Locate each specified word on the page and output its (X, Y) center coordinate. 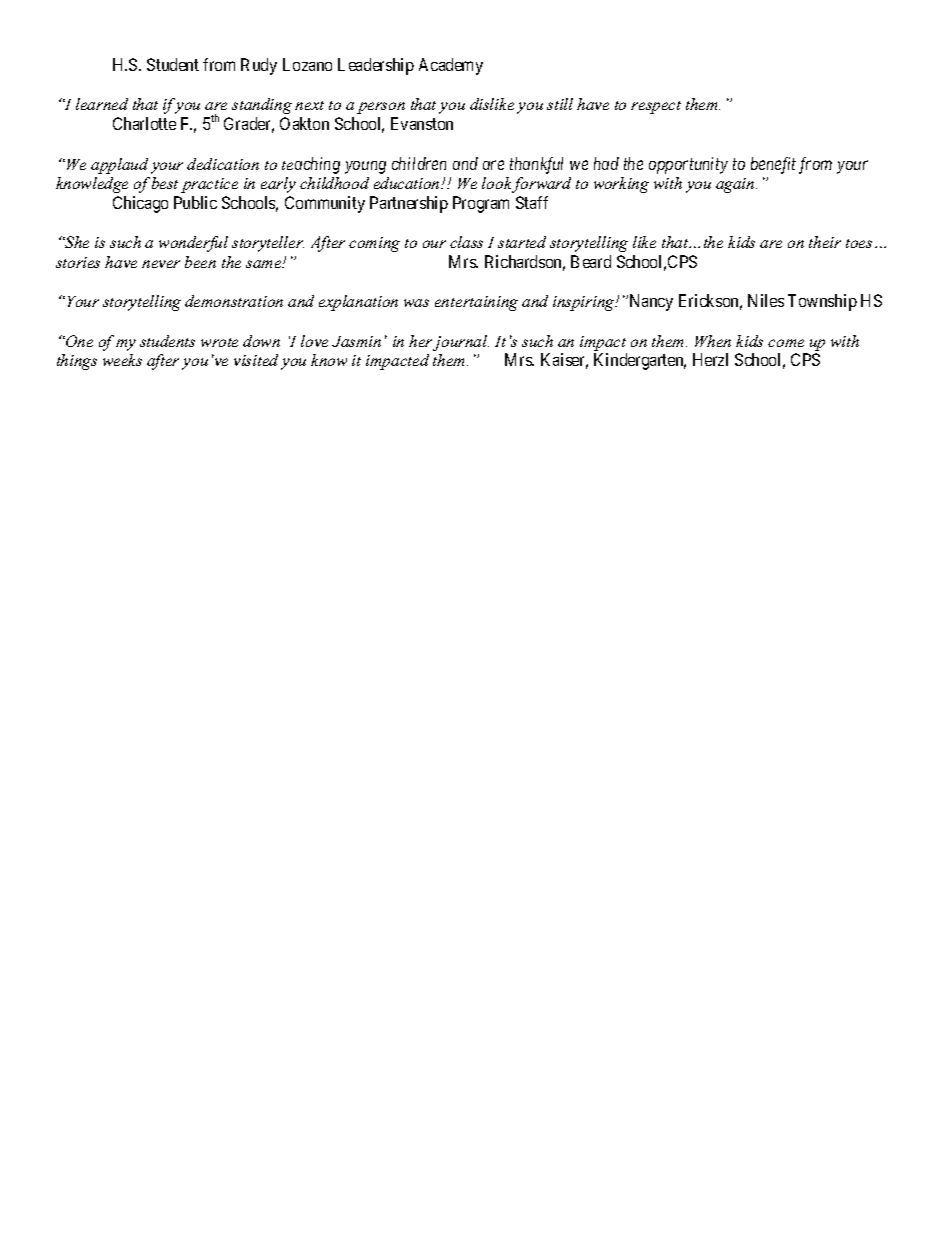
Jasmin (356, 341)
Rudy (259, 66)
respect (656, 107)
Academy (451, 66)
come (786, 343)
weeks (122, 360)
